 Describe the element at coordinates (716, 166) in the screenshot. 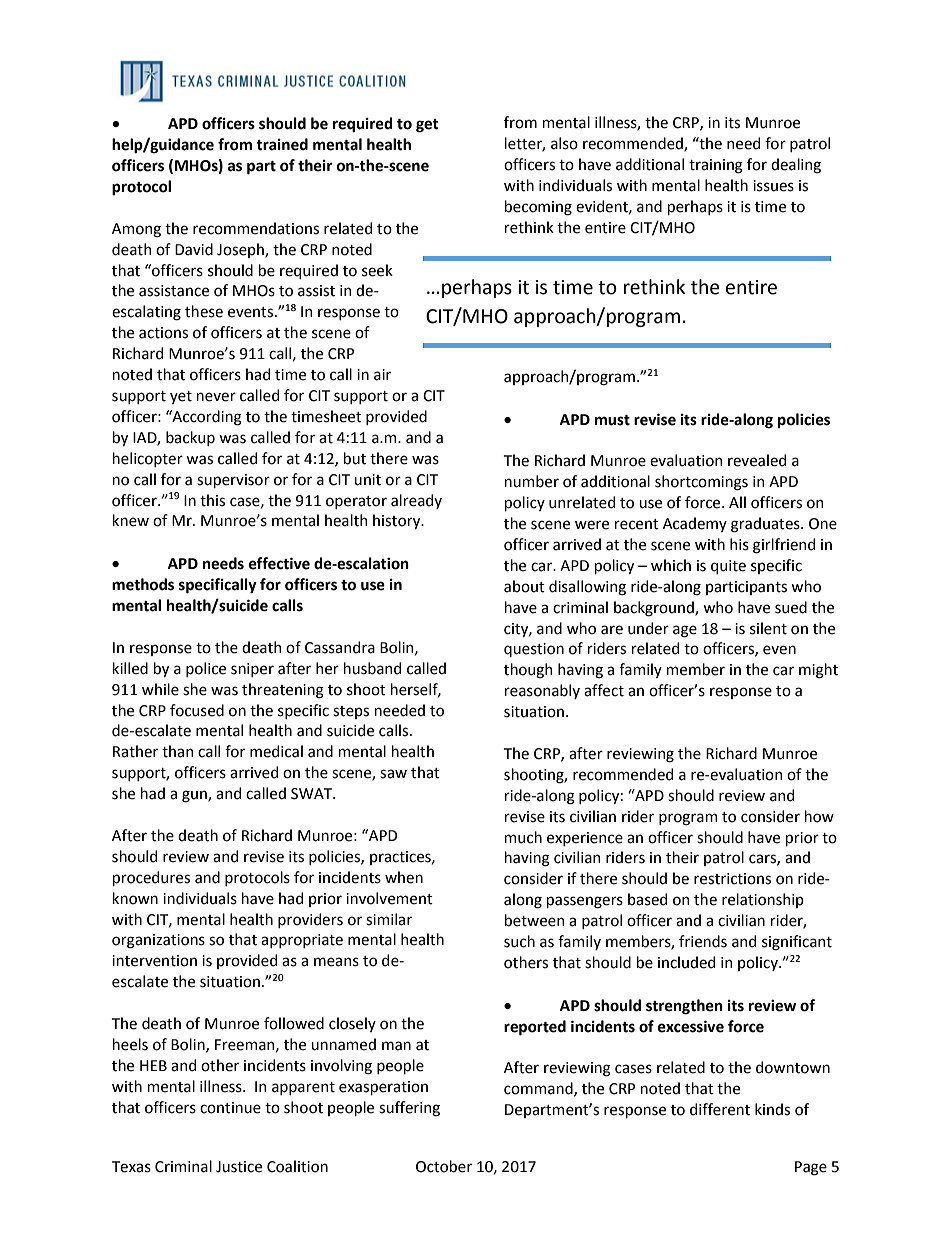

I see `training` at that location.
